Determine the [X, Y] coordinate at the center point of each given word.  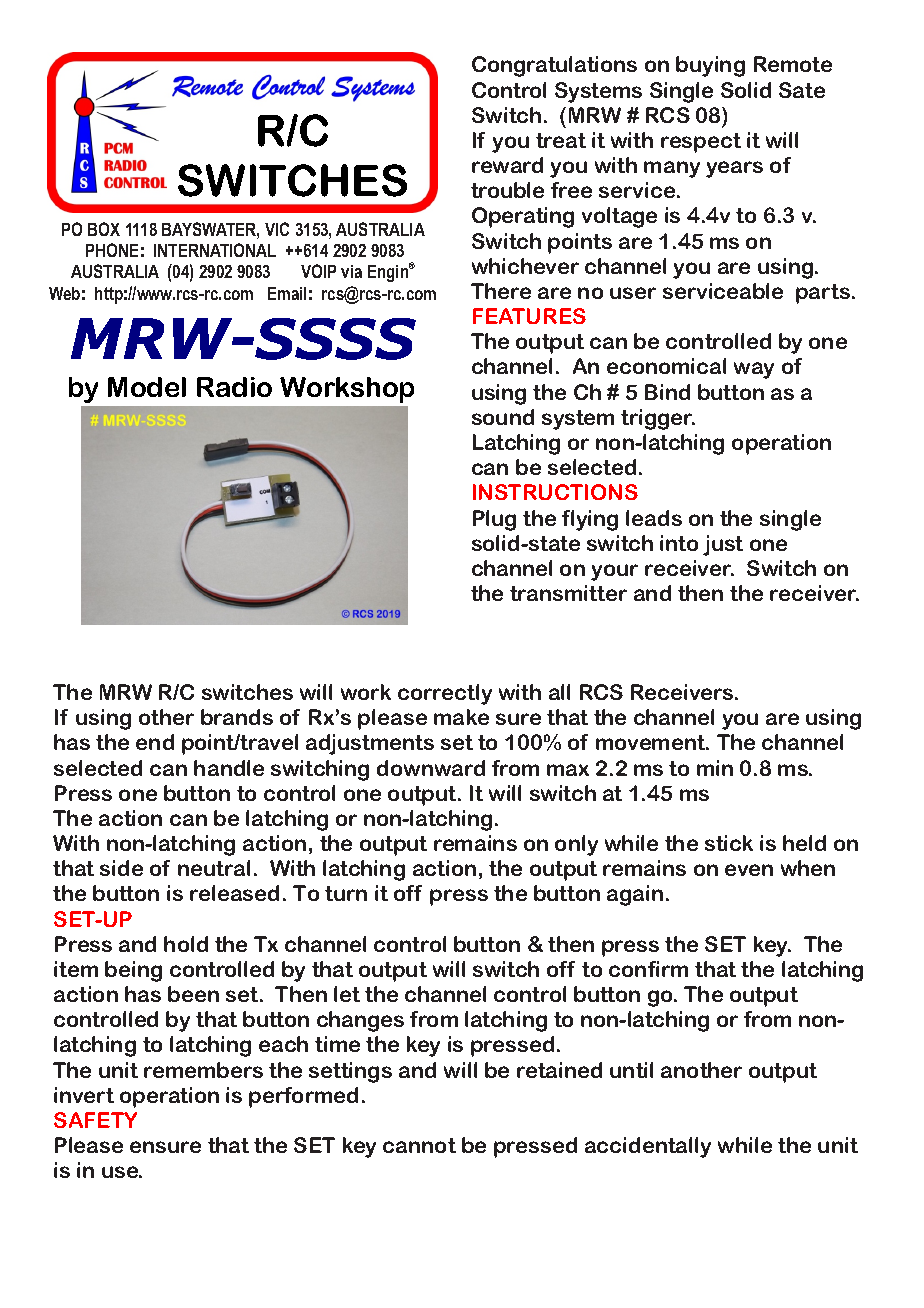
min [715, 768]
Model [147, 387]
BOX [104, 229]
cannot [419, 1145]
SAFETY [95, 1120]
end [155, 742]
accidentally [648, 1147]
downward [431, 768]
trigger [658, 419]
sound [503, 417]
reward [507, 165]
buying [710, 66]
